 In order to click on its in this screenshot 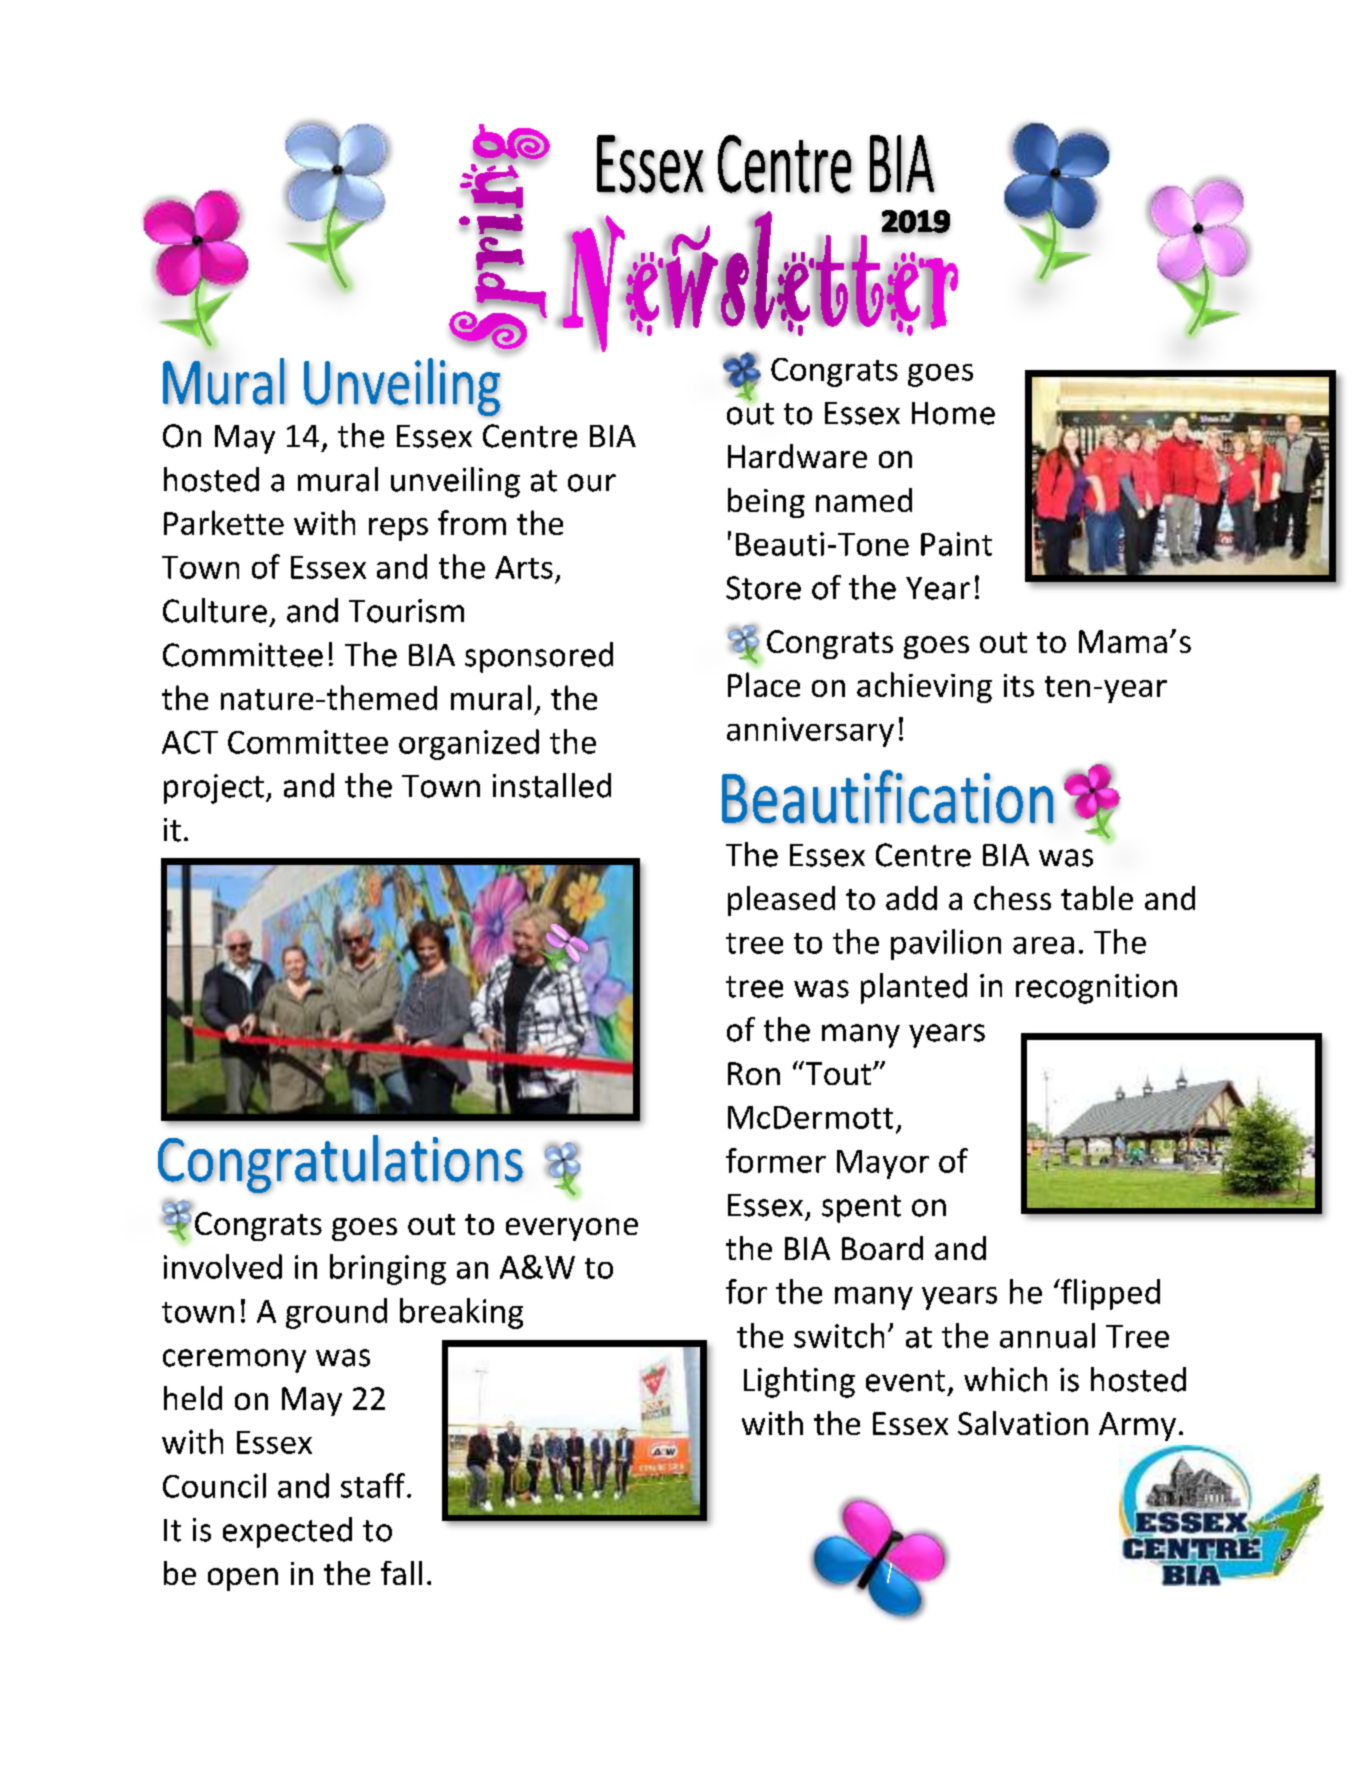, I will do `click(1019, 685)`.
